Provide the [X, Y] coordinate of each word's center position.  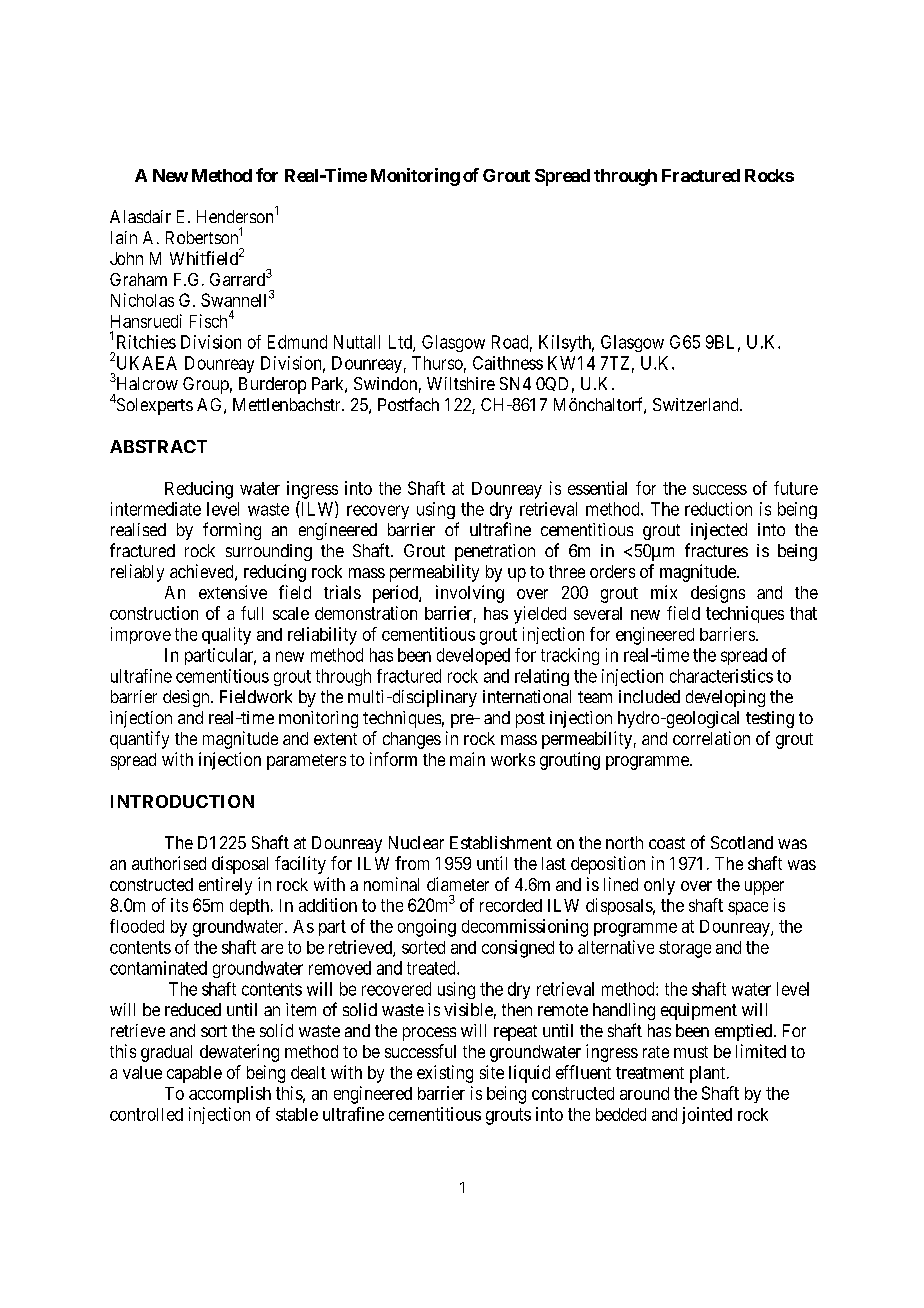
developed [473, 656]
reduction [718, 509]
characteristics [721, 676]
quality [226, 636]
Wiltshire [461, 383]
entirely [225, 886]
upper [764, 888]
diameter [458, 884]
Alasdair [140, 216]
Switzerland [697, 404]
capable [194, 1074]
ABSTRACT [158, 446]
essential [597, 488]
